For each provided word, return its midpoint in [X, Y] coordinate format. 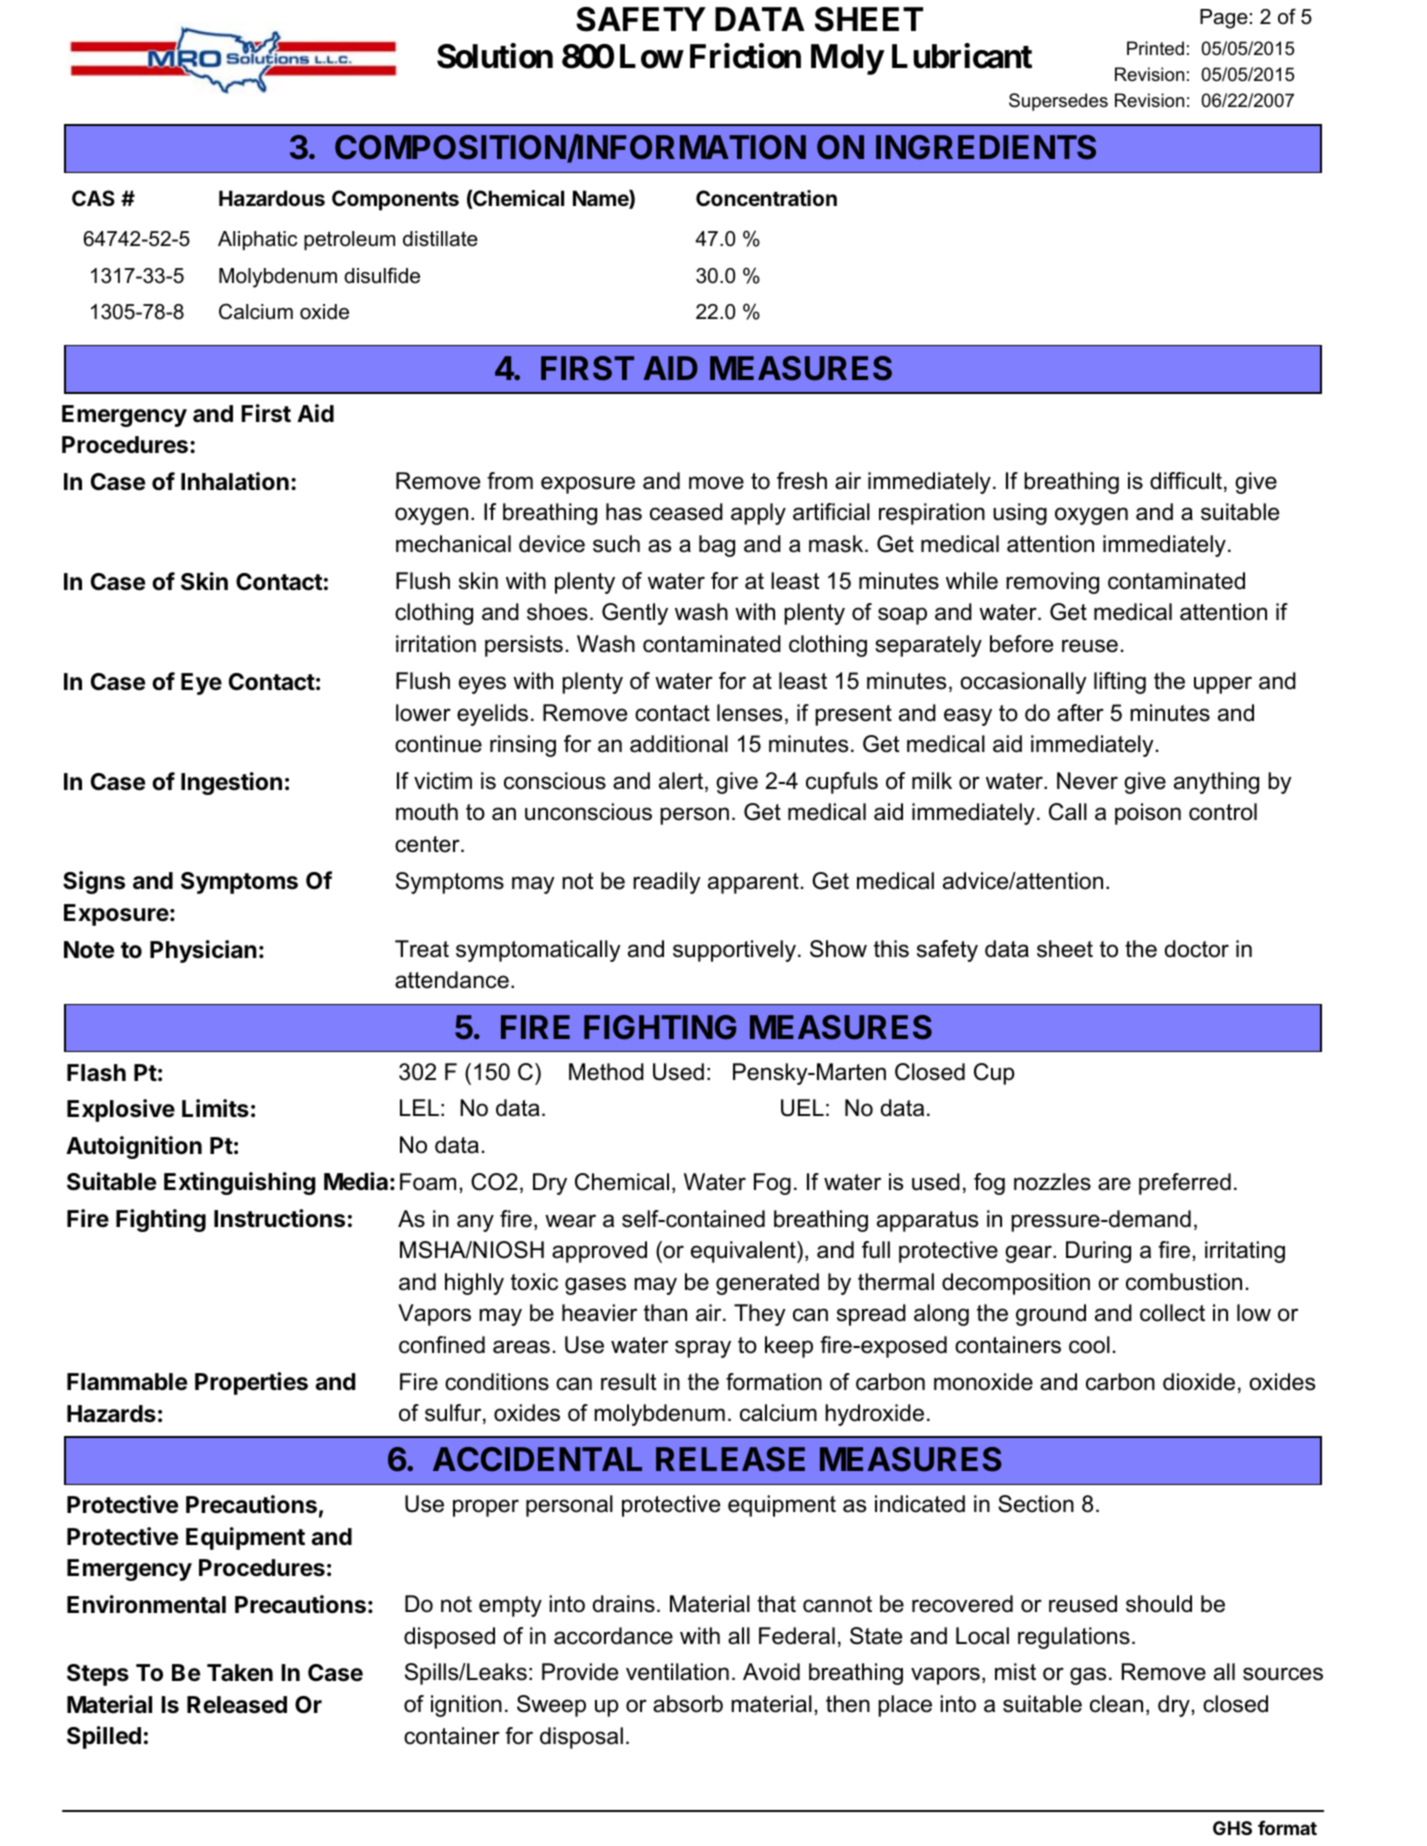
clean [1116, 1704]
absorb [688, 1704]
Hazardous [272, 198]
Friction [745, 56]
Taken [240, 1673]
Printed [1155, 48]
